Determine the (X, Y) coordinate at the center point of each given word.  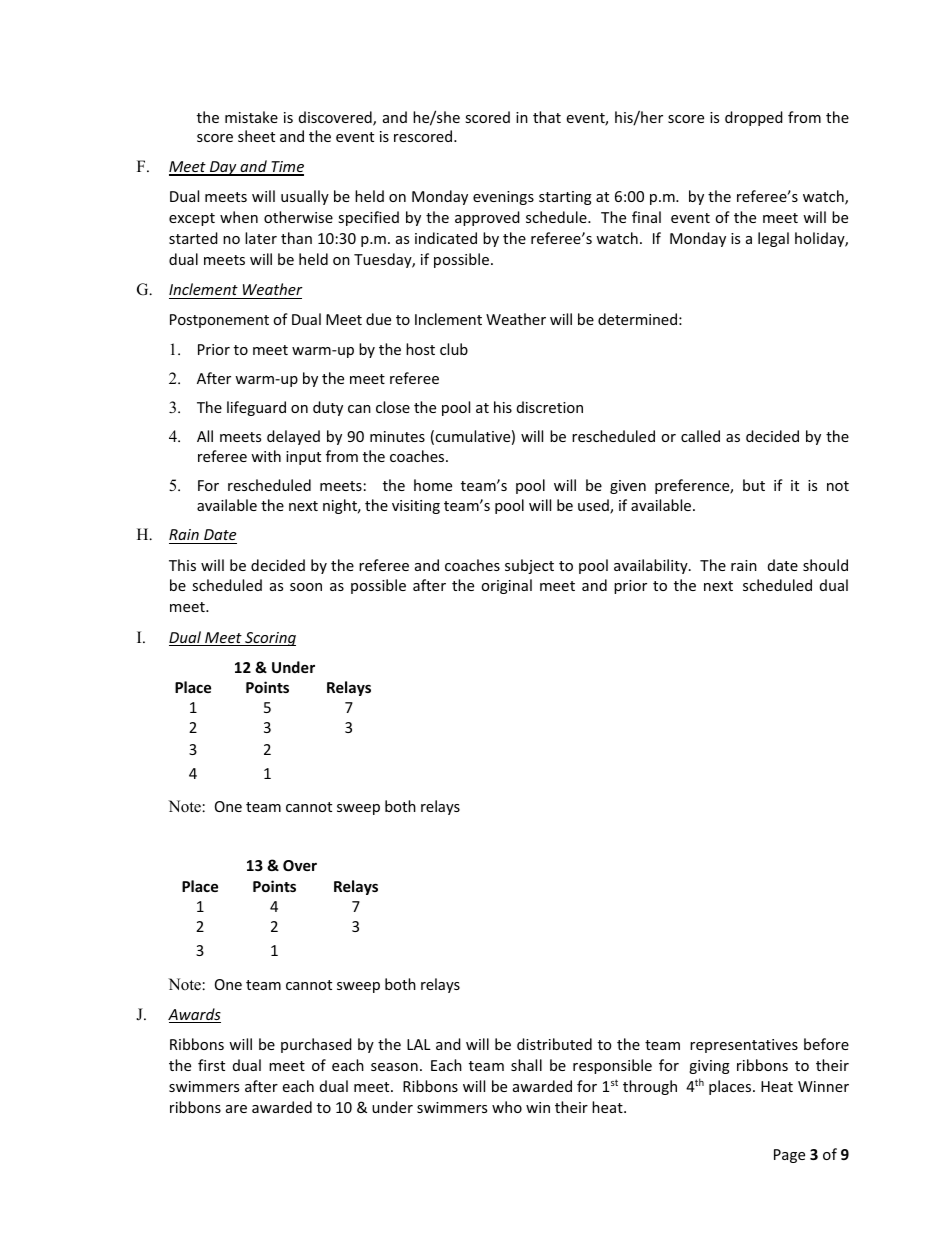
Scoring (269, 639)
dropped (754, 118)
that (547, 117)
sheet (256, 136)
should (825, 565)
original (506, 586)
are (236, 1109)
